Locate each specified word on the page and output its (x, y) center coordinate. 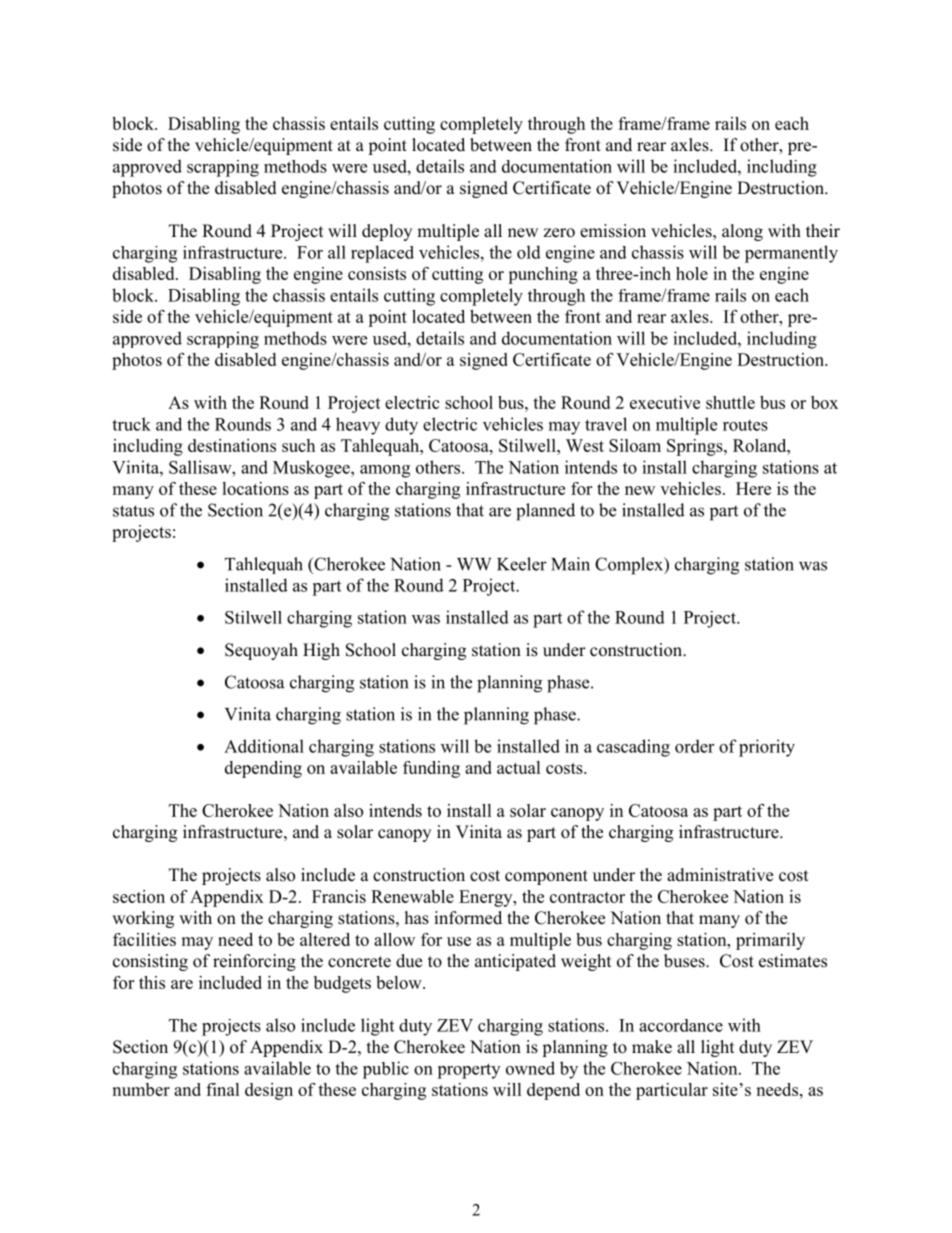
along (742, 232)
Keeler (522, 564)
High (321, 651)
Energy (487, 898)
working (143, 919)
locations (255, 488)
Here (753, 488)
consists (377, 273)
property (468, 1071)
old (529, 252)
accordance (681, 1025)
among (385, 471)
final (223, 1089)
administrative (720, 875)
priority (767, 748)
